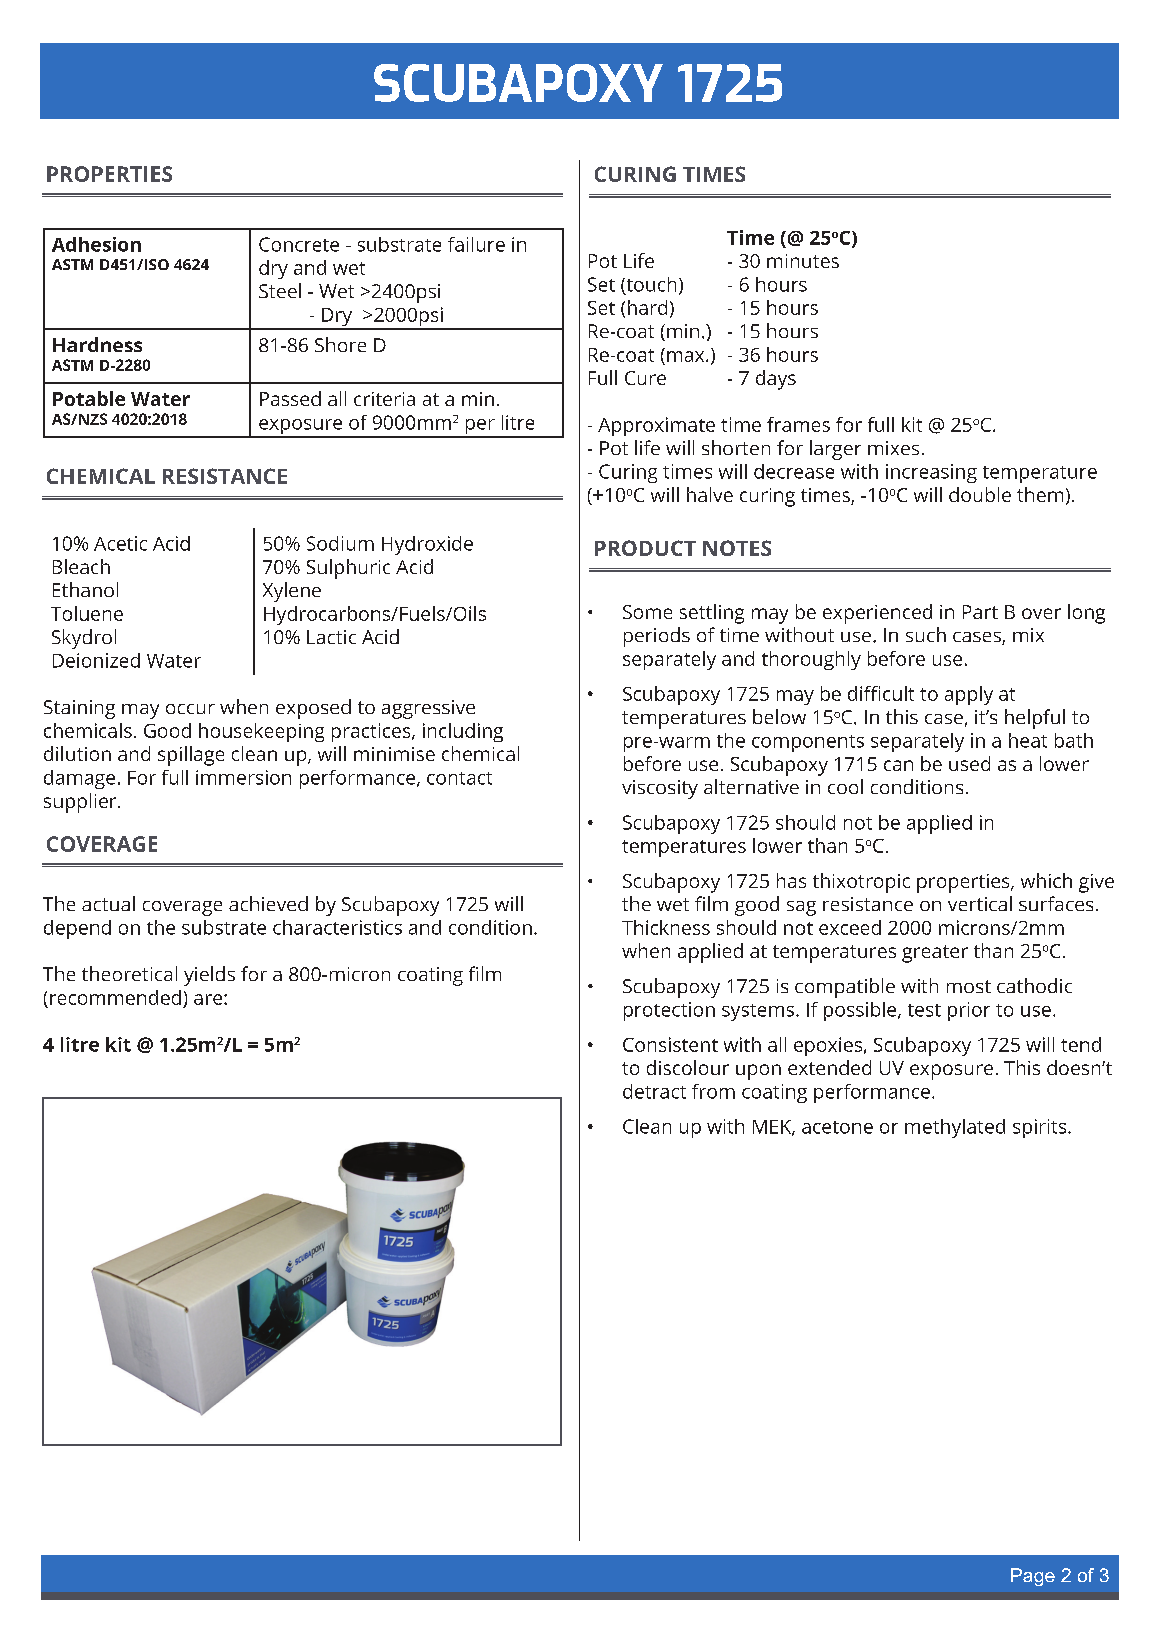  What do you see at coordinates (657, 637) in the image?
I see `periods` at bounding box center [657, 637].
